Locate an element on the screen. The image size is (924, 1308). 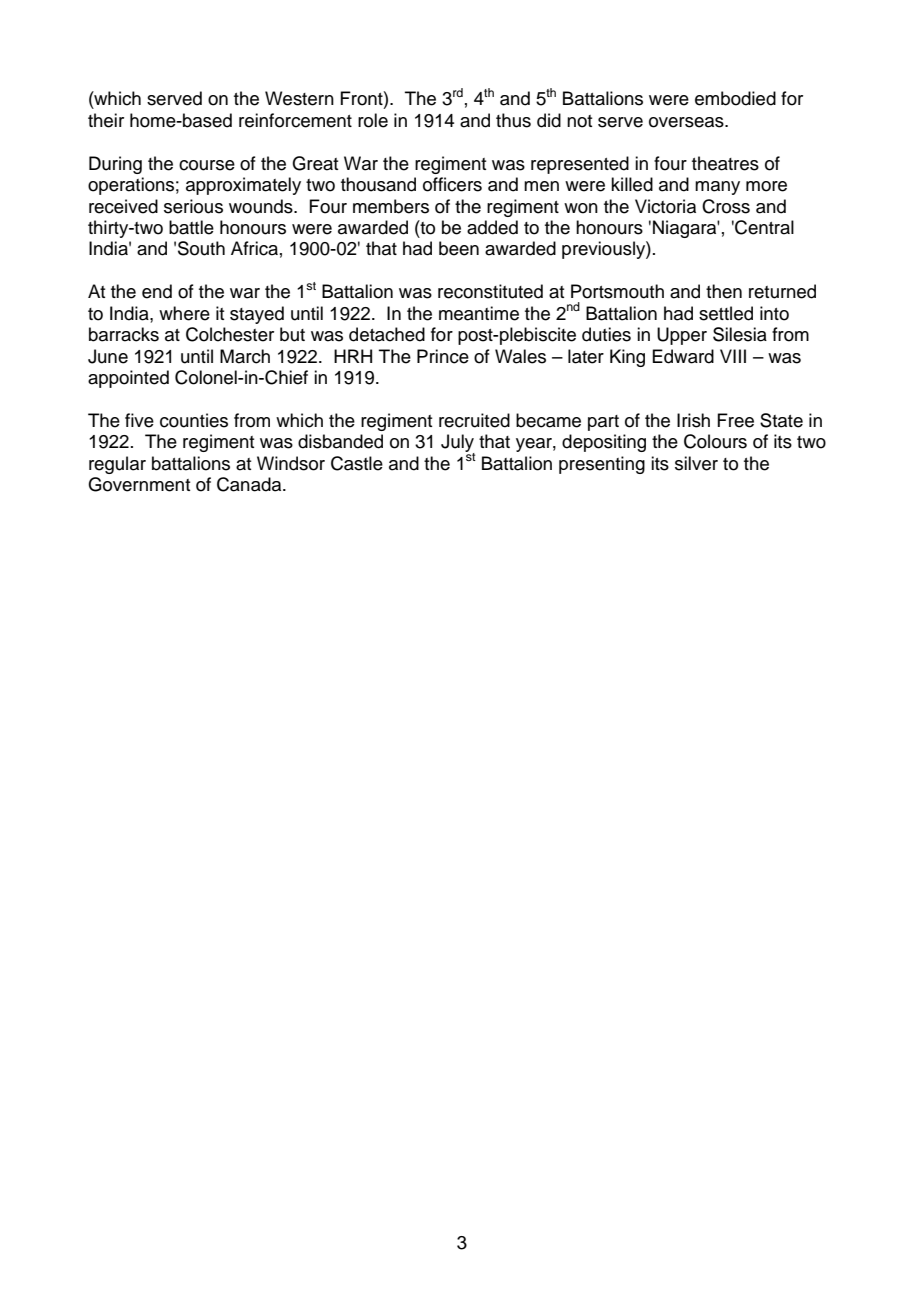
appointed is located at coordinates (128, 379).
